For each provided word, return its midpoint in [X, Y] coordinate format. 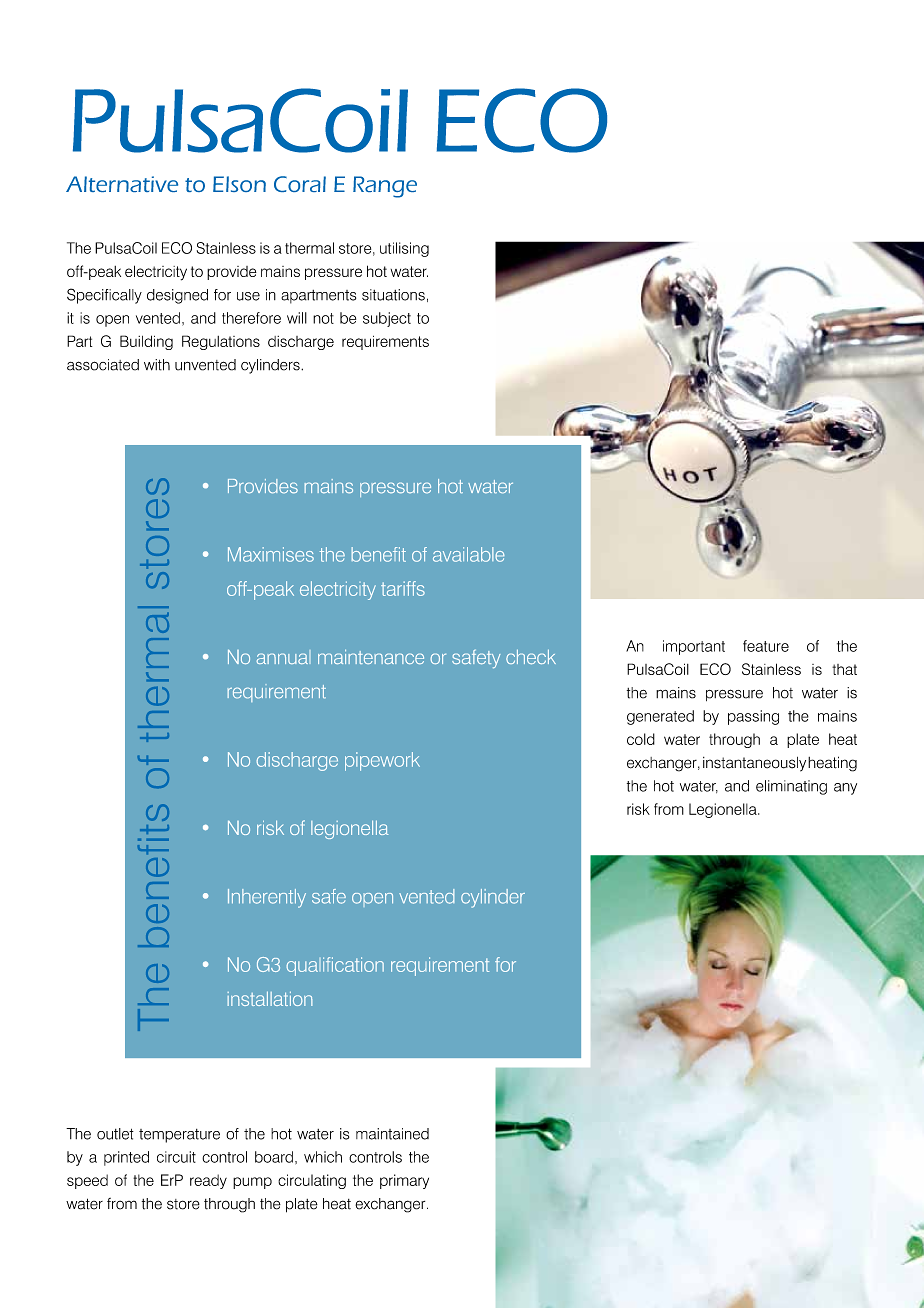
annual [282, 658]
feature [766, 646]
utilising [404, 249]
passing [753, 717]
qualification [335, 966]
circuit [176, 1157]
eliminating [791, 787]
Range [385, 187]
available [468, 554]
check [531, 657]
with [157, 365]
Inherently [267, 898]
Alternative [122, 184]
